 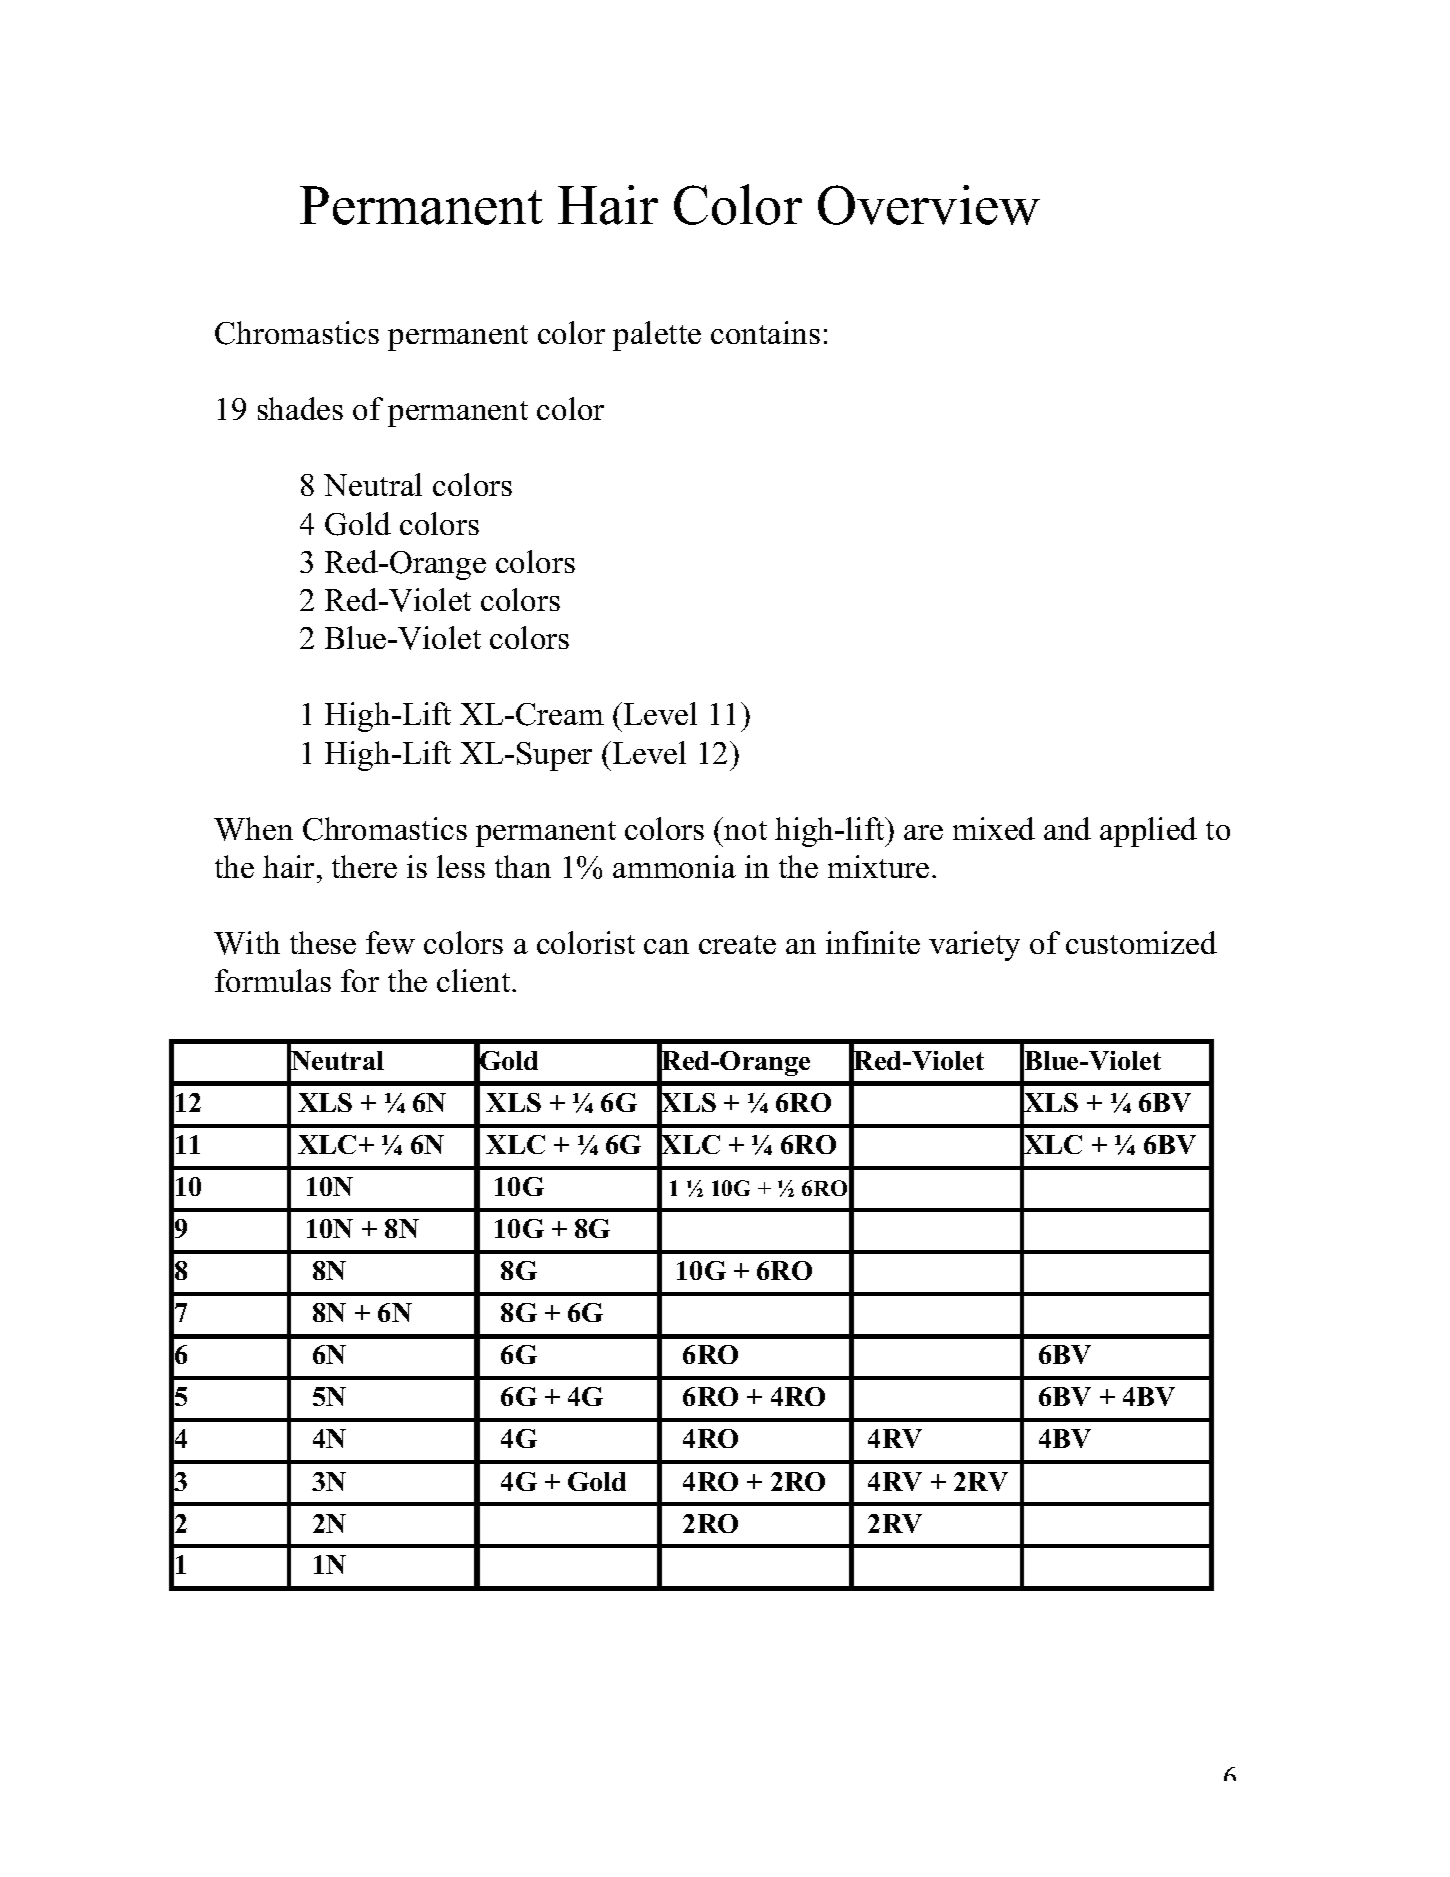 What do you see at coordinates (765, 332) in the page?
I see `contains` at bounding box center [765, 332].
